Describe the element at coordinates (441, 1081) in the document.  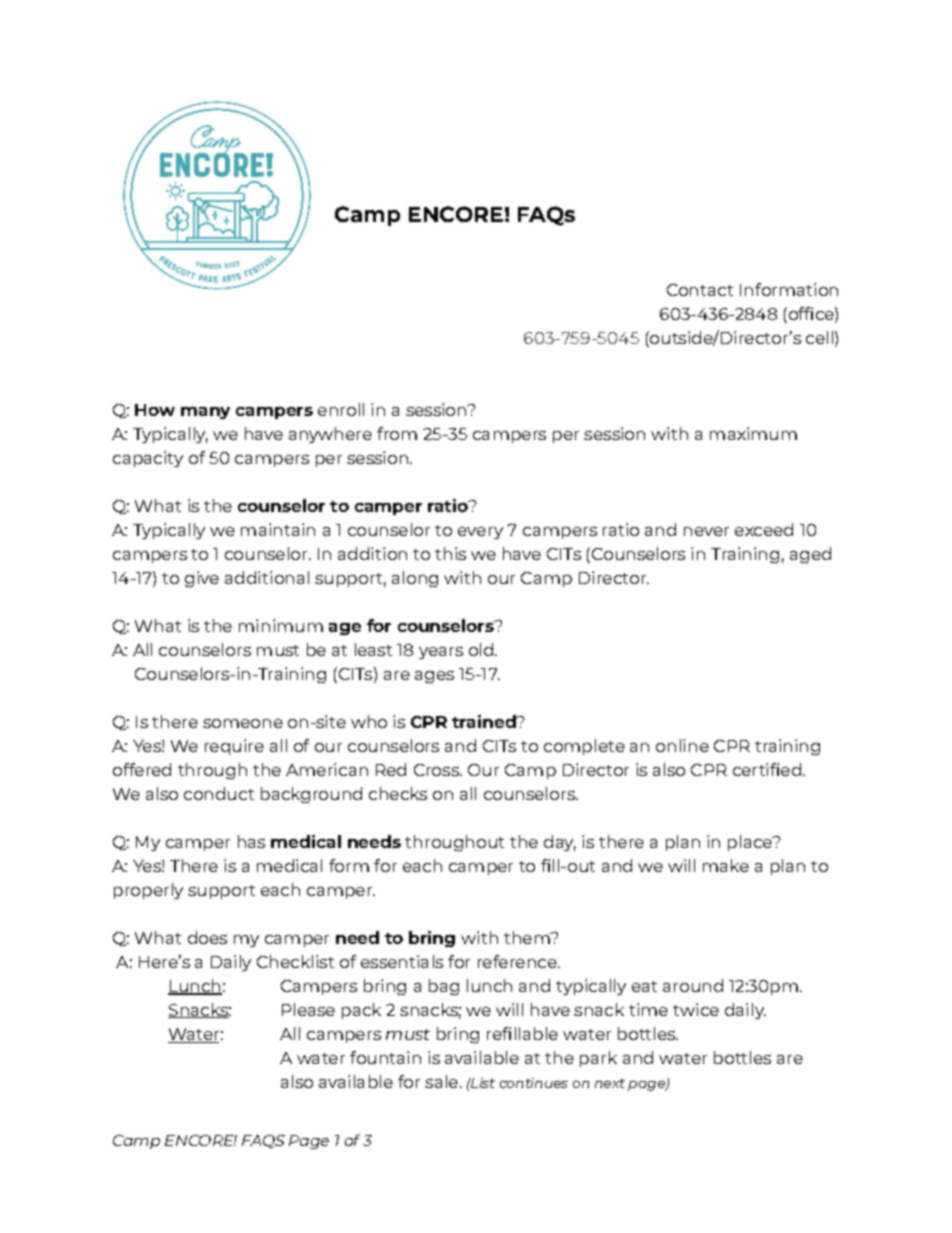
I see `sale` at that location.
